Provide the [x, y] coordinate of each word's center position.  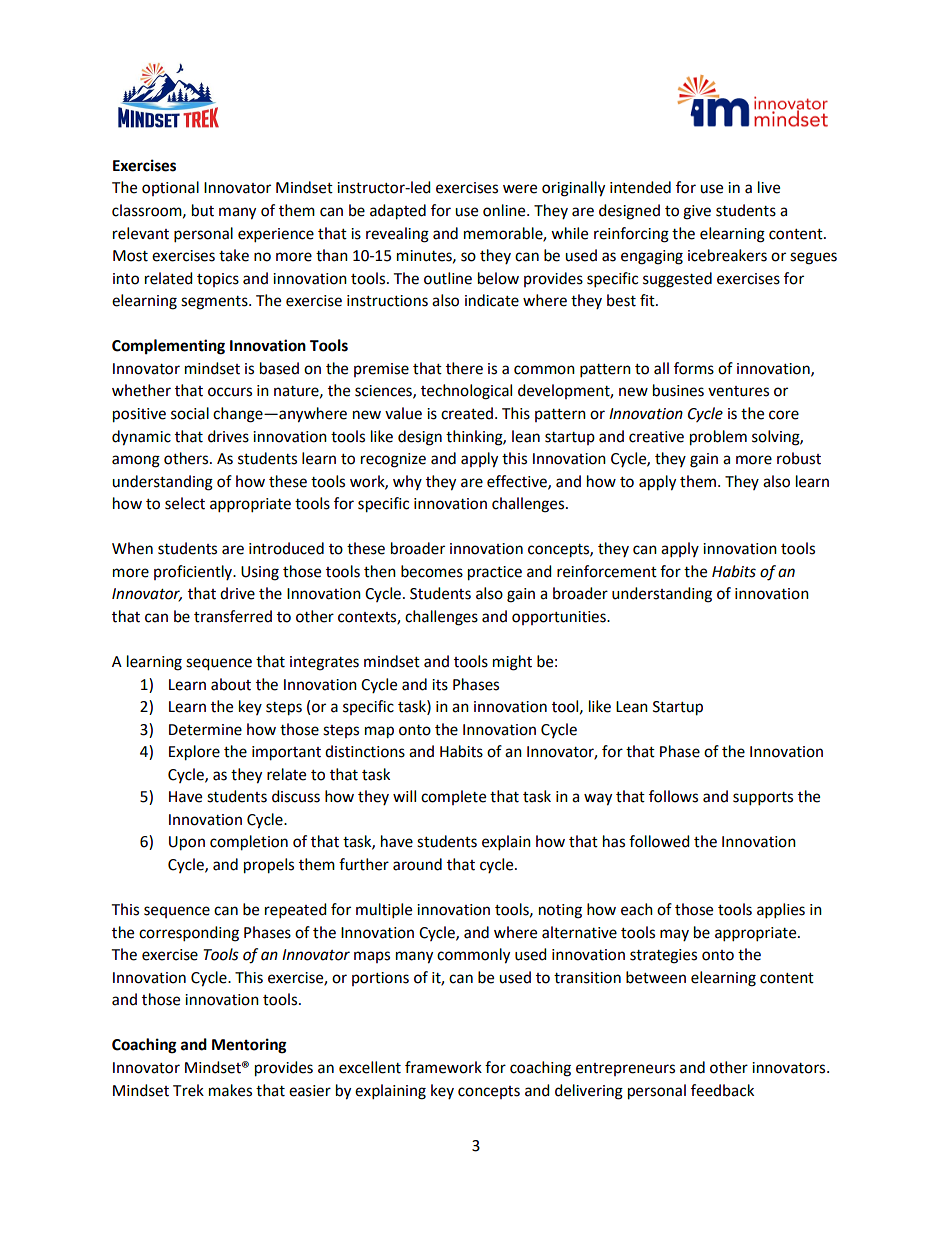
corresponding [189, 934]
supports [763, 799]
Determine [205, 730]
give [697, 212]
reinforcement [607, 571]
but [203, 210]
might [512, 663]
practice [495, 573]
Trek [188, 1090]
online [505, 210]
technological [466, 392]
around [417, 864]
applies [781, 911]
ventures [738, 391]
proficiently [194, 572]
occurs [230, 392]
